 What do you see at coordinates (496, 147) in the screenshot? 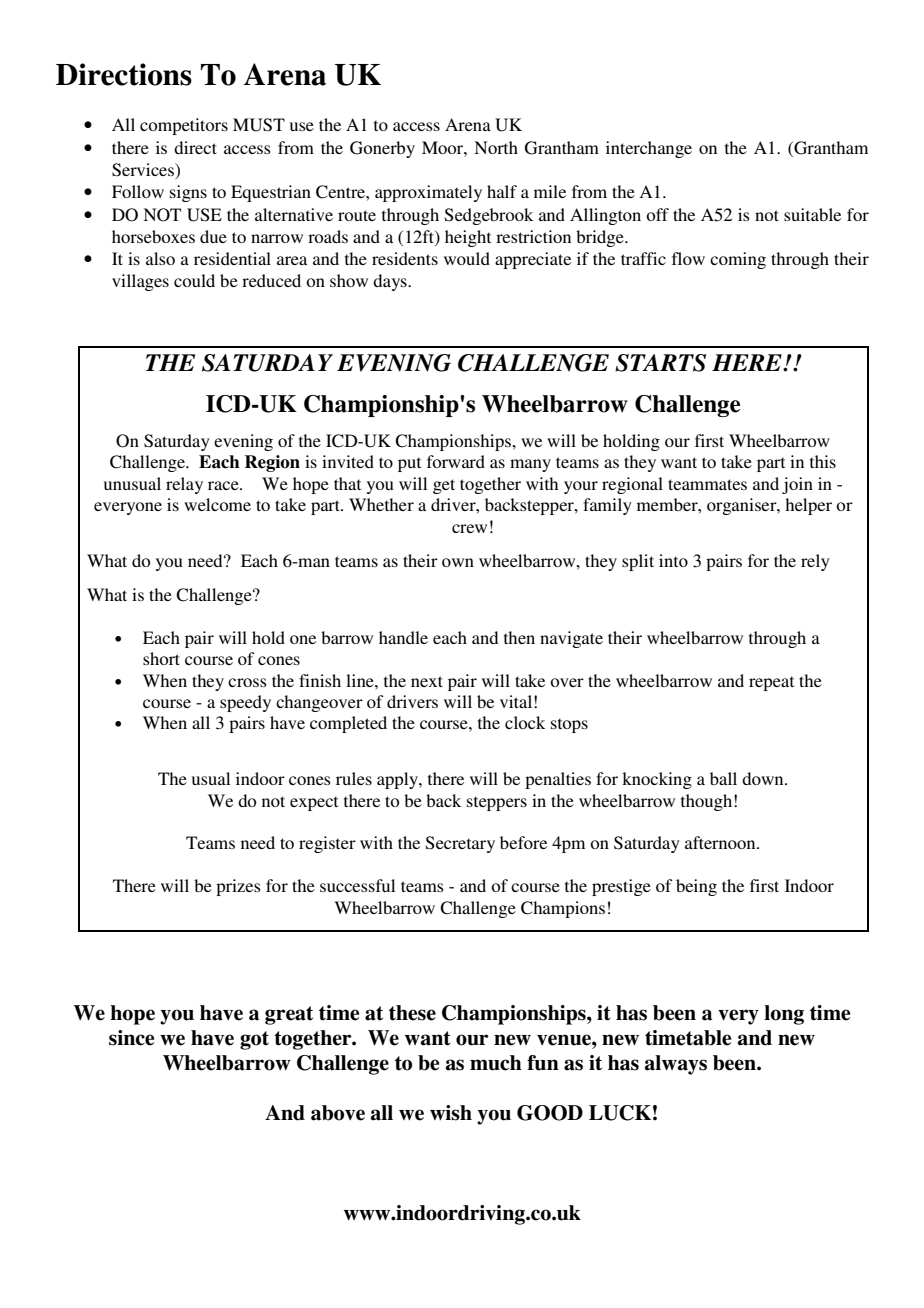
I see `North` at bounding box center [496, 147].
